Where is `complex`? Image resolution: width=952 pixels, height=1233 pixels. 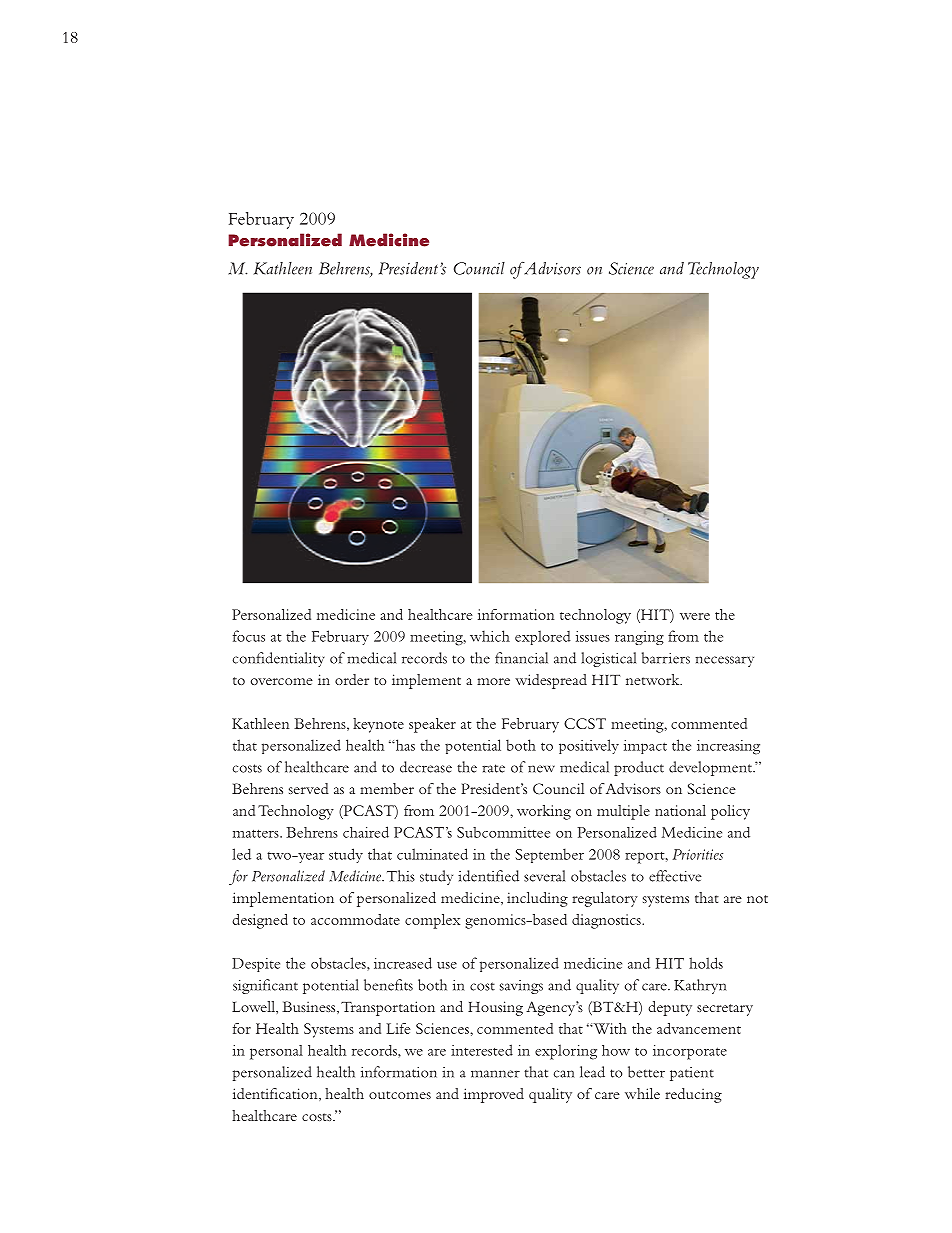 complex is located at coordinates (432, 921).
